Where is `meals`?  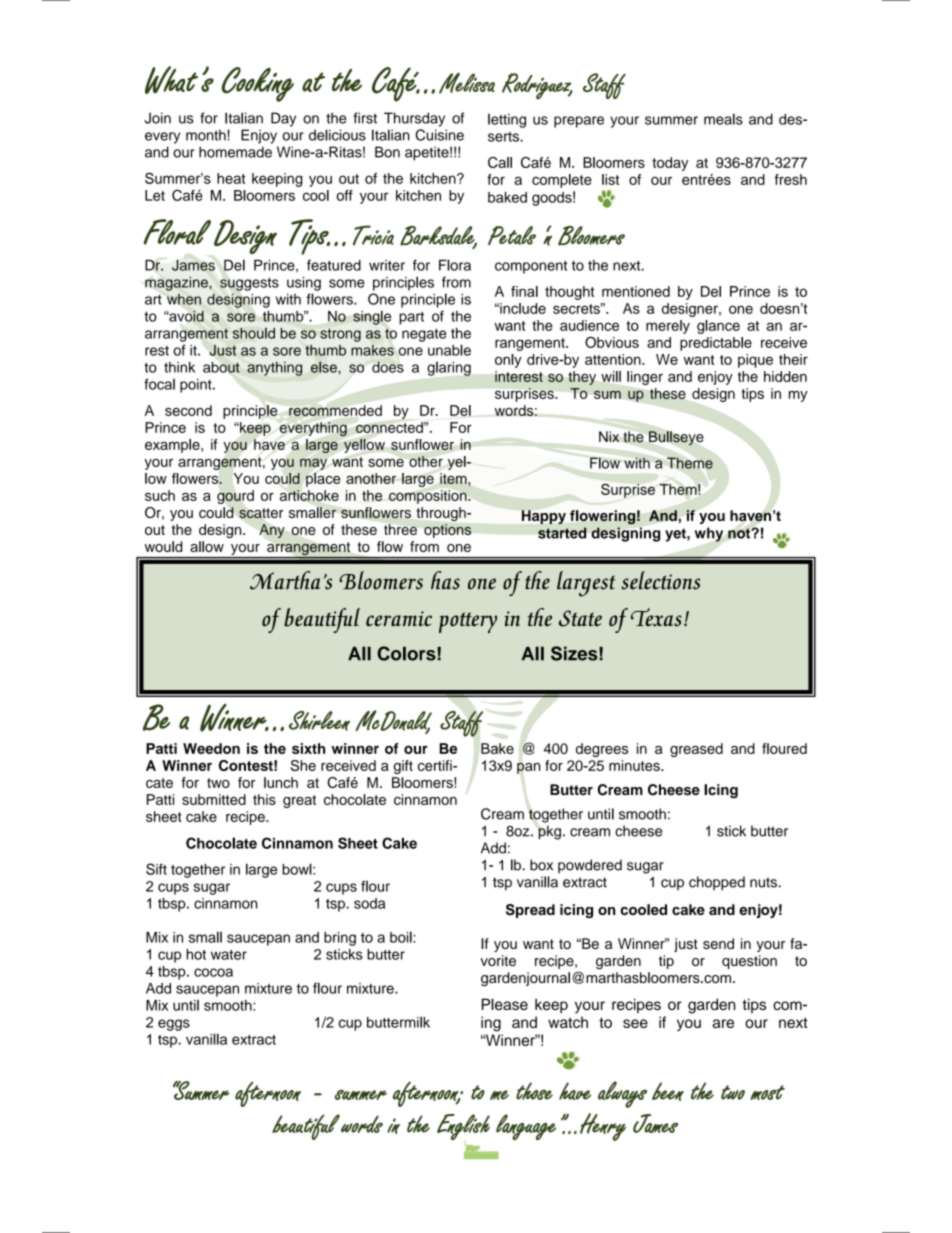 meals is located at coordinates (723, 119).
